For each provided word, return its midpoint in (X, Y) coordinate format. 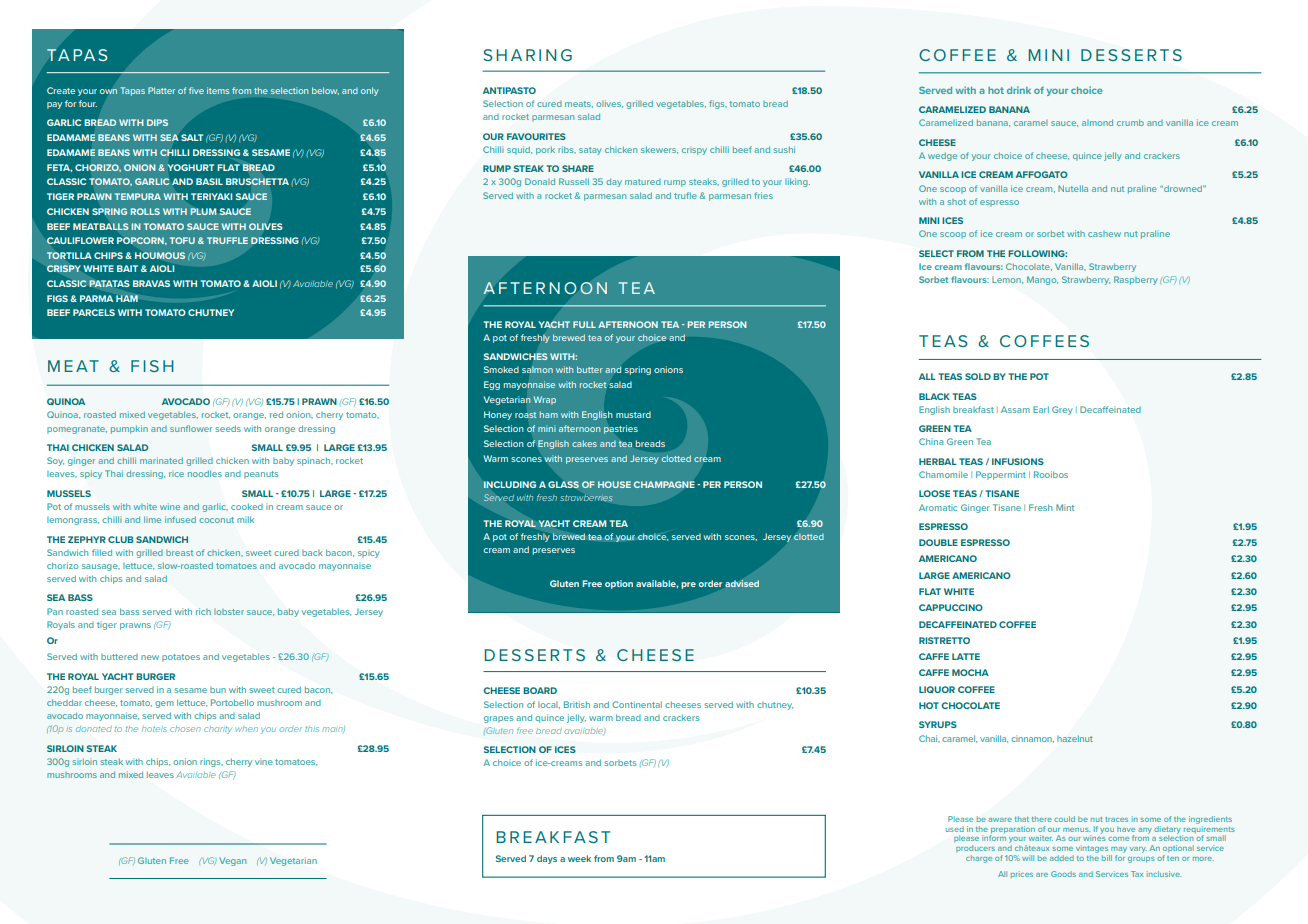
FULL (584, 324)
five (196, 90)
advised (742, 583)
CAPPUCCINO (951, 607)
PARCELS (94, 312)
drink (1019, 90)
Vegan (232, 861)
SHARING (527, 55)
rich (203, 611)
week (579, 858)
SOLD (978, 376)
